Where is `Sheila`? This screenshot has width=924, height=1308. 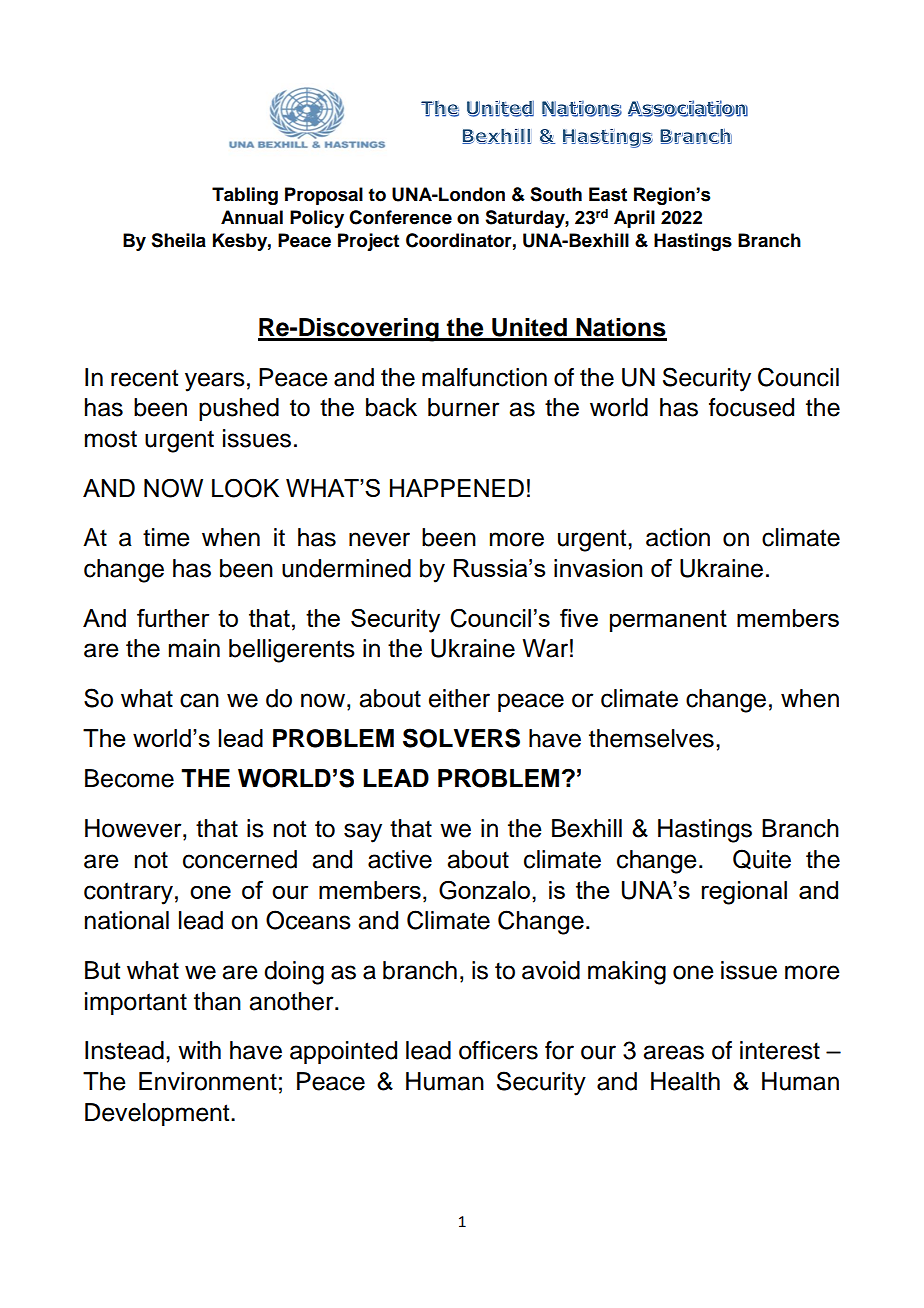
Sheila is located at coordinates (178, 240).
